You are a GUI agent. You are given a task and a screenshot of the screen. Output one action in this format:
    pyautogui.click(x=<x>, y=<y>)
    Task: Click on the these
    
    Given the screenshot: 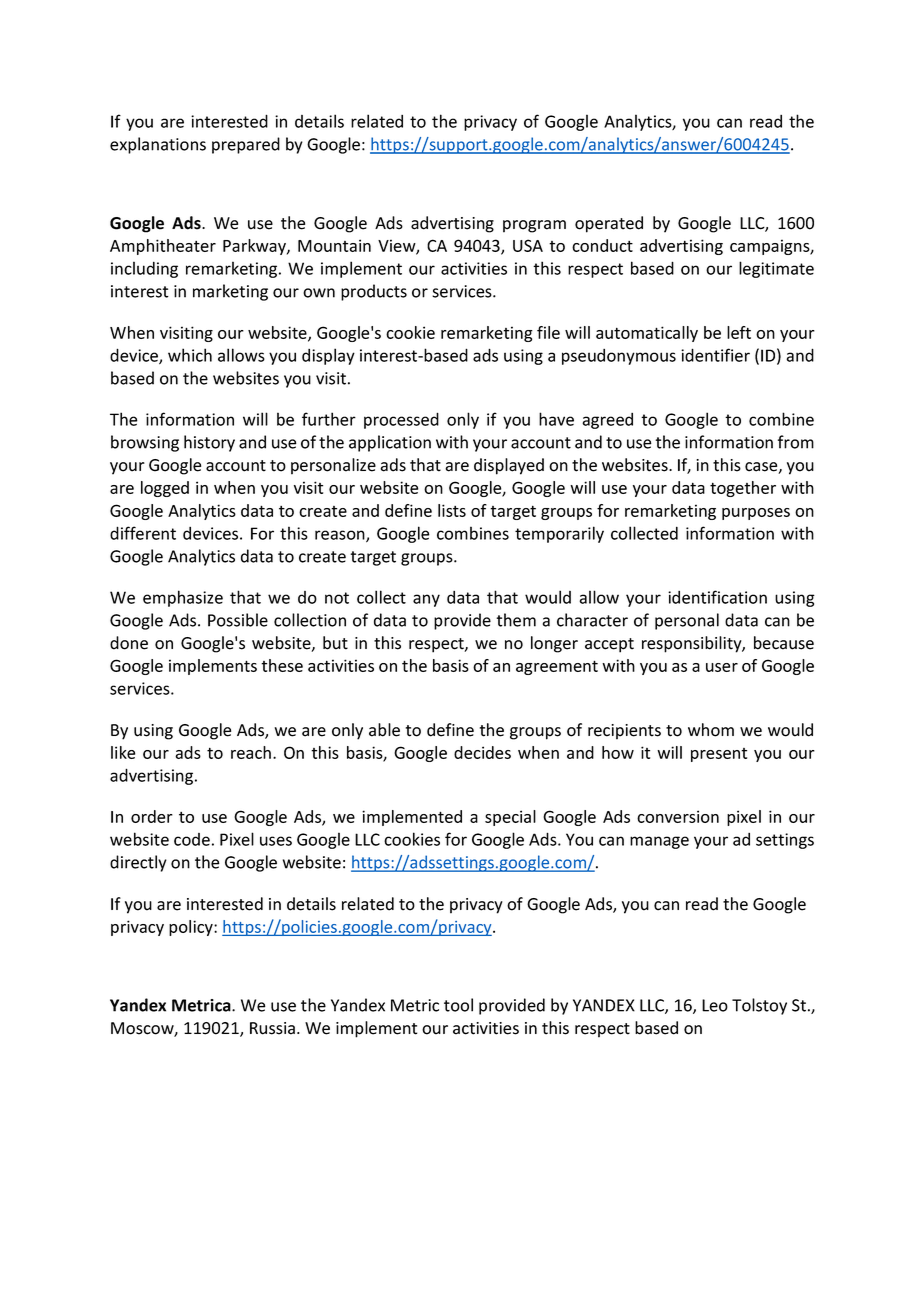 What is the action you would take?
    pyautogui.click(x=282, y=665)
